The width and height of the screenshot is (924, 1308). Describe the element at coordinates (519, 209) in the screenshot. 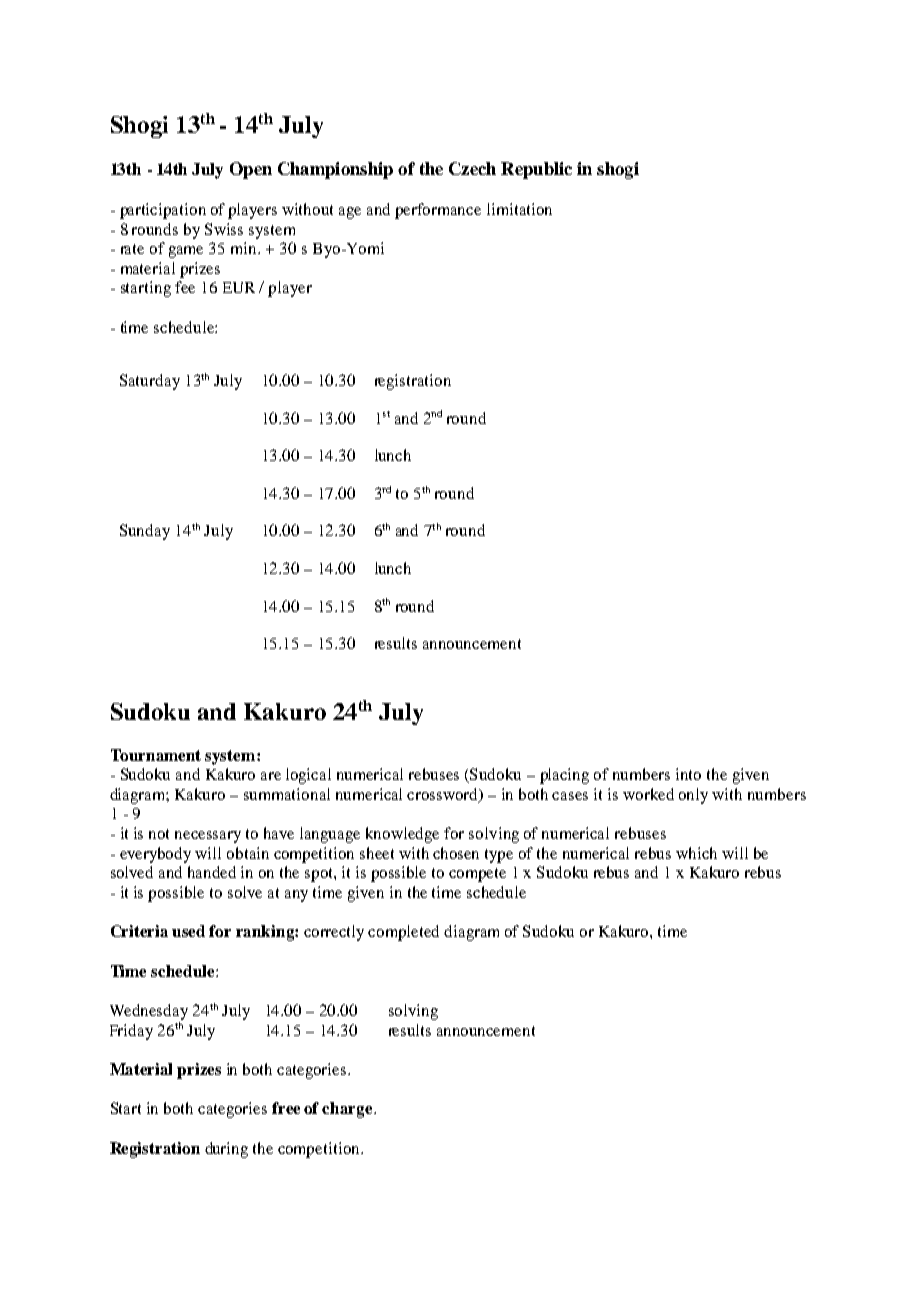

I see `limitation` at that location.
